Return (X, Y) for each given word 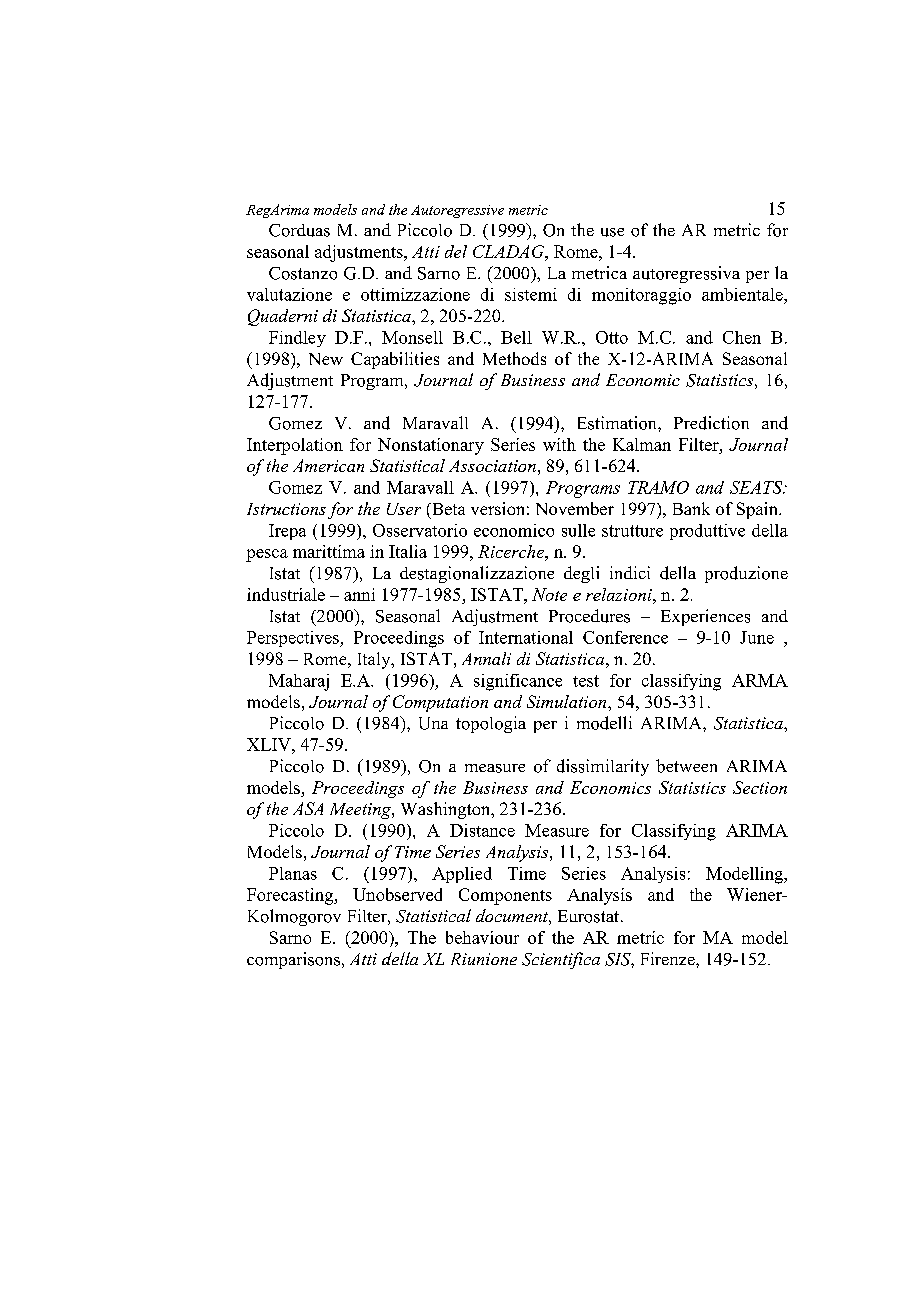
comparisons (293, 960)
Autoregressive (457, 211)
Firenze (669, 958)
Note (549, 594)
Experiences (705, 617)
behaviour (482, 937)
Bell (516, 337)
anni (359, 594)
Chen (742, 337)
